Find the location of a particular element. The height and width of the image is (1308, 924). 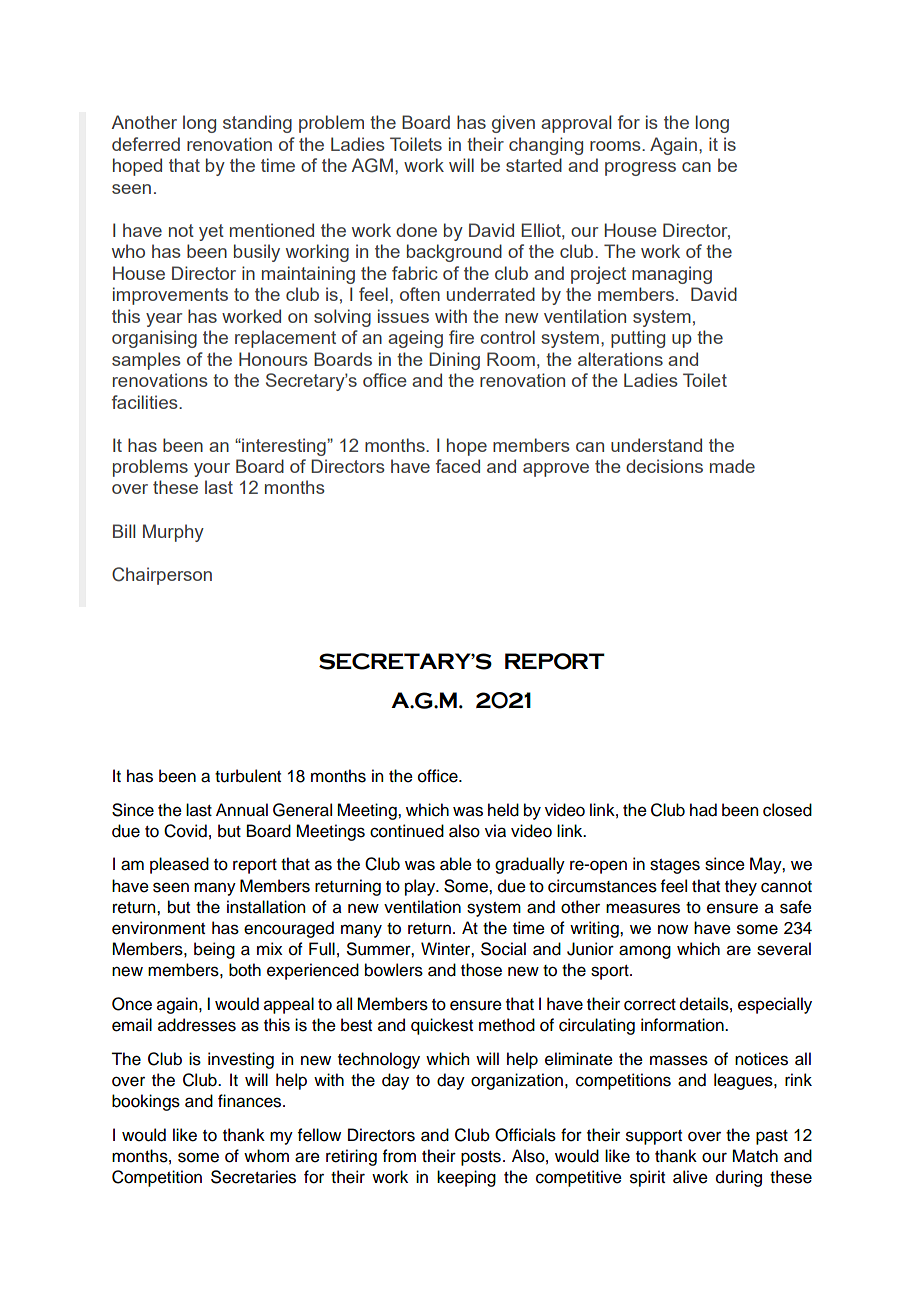

Chairperson is located at coordinates (162, 576).
